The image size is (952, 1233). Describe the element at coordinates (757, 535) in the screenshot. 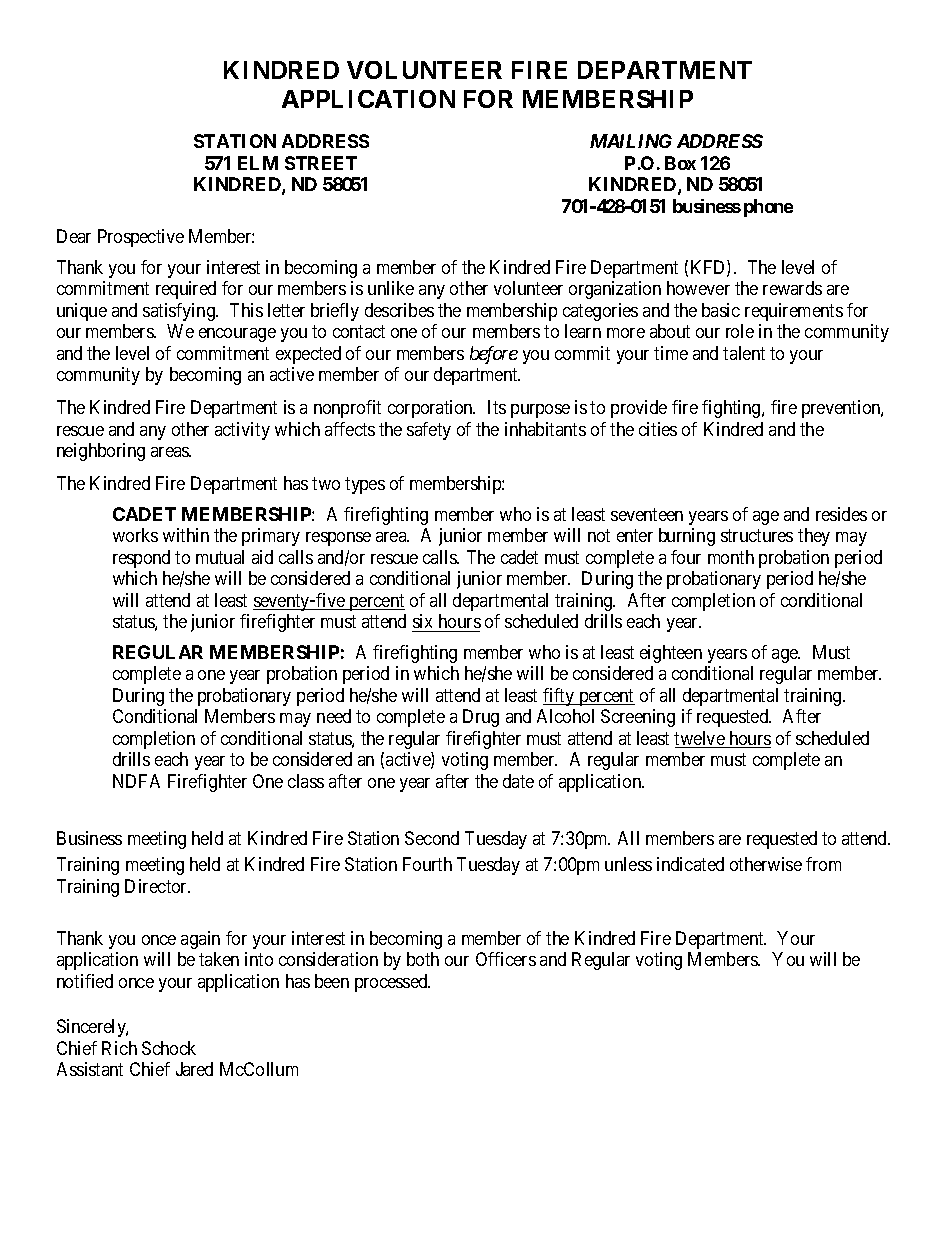

I see `structures` at that location.
